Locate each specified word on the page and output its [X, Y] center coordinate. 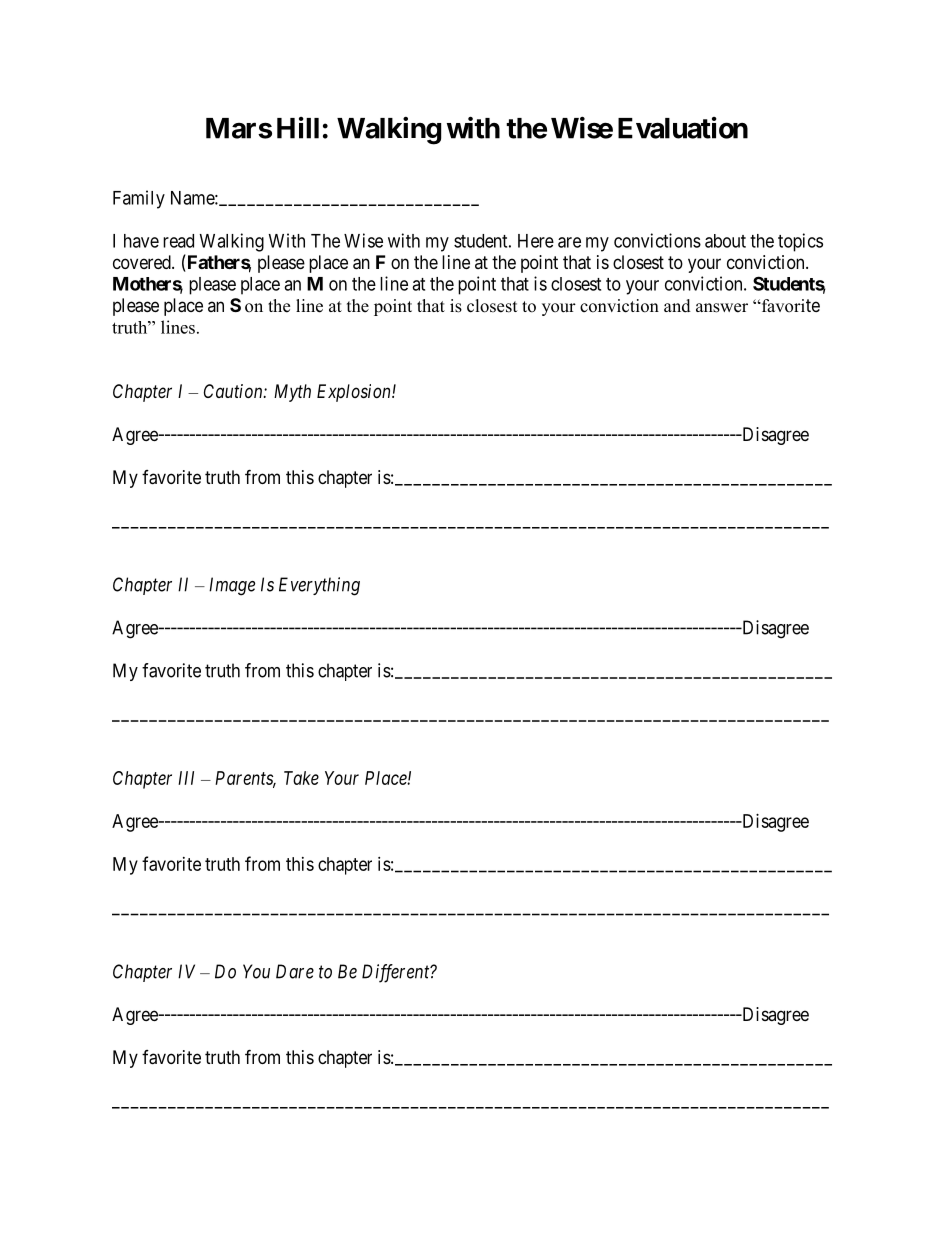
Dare [295, 971]
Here [536, 241]
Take [301, 778]
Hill [298, 128]
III [186, 778]
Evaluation [683, 128]
